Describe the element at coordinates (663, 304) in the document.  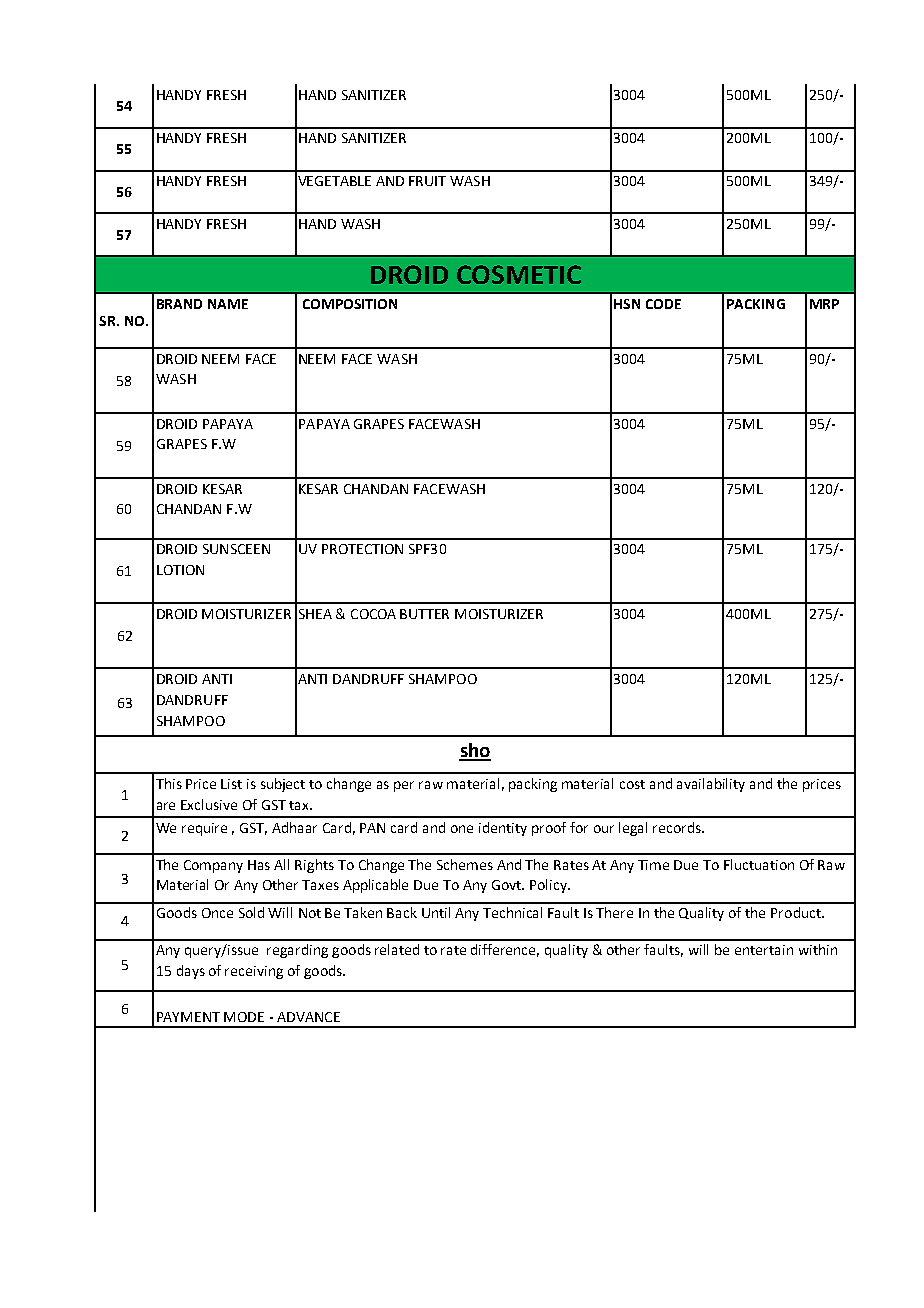
I see `CODE` at that location.
